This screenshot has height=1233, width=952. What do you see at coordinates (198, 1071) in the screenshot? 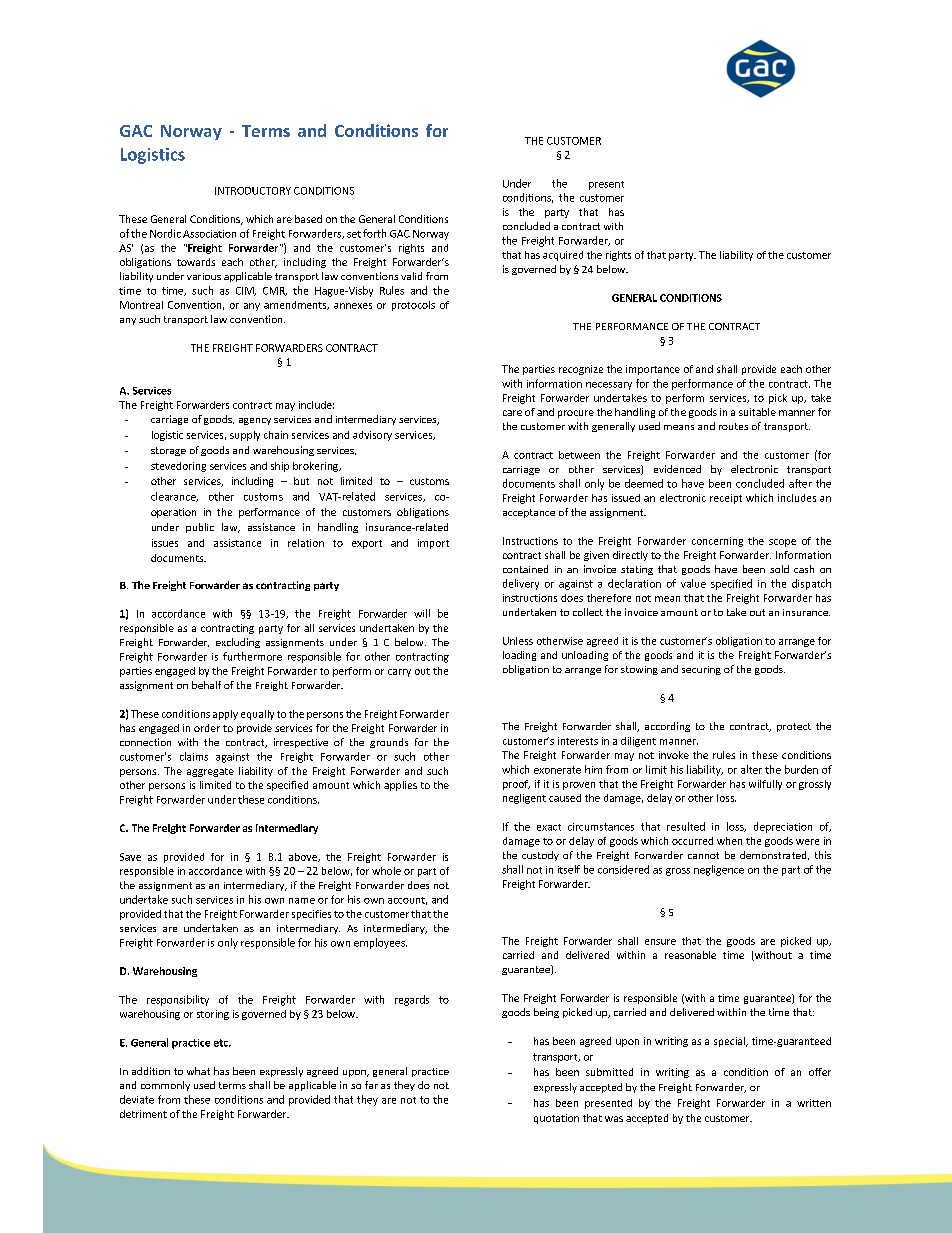
I see `what` at bounding box center [198, 1071].
